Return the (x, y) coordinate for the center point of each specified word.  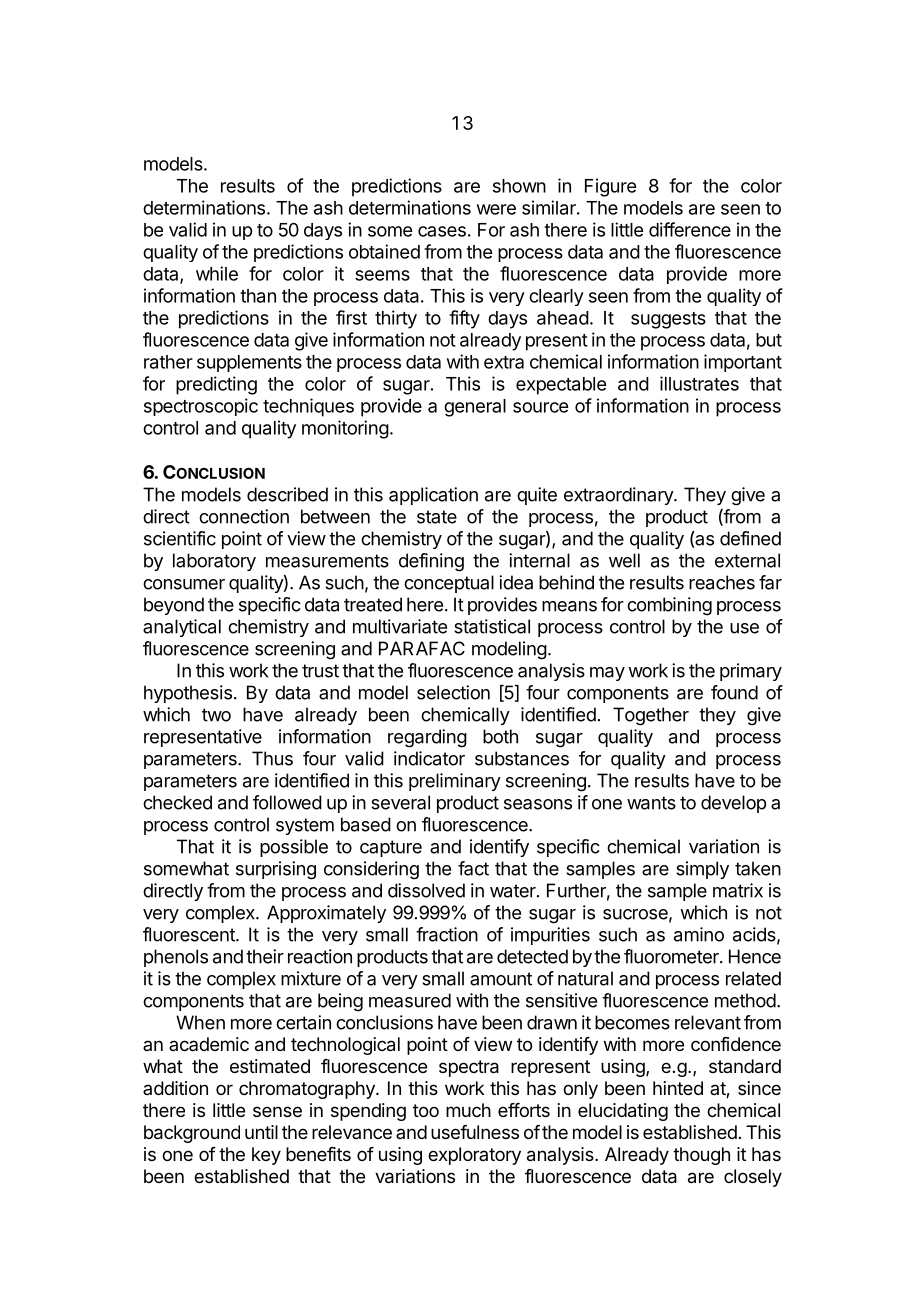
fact (473, 868)
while (217, 273)
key (266, 1156)
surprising (276, 870)
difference (690, 229)
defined (750, 538)
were (496, 209)
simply (702, 870)
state (437, 517)
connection (244, 516)
